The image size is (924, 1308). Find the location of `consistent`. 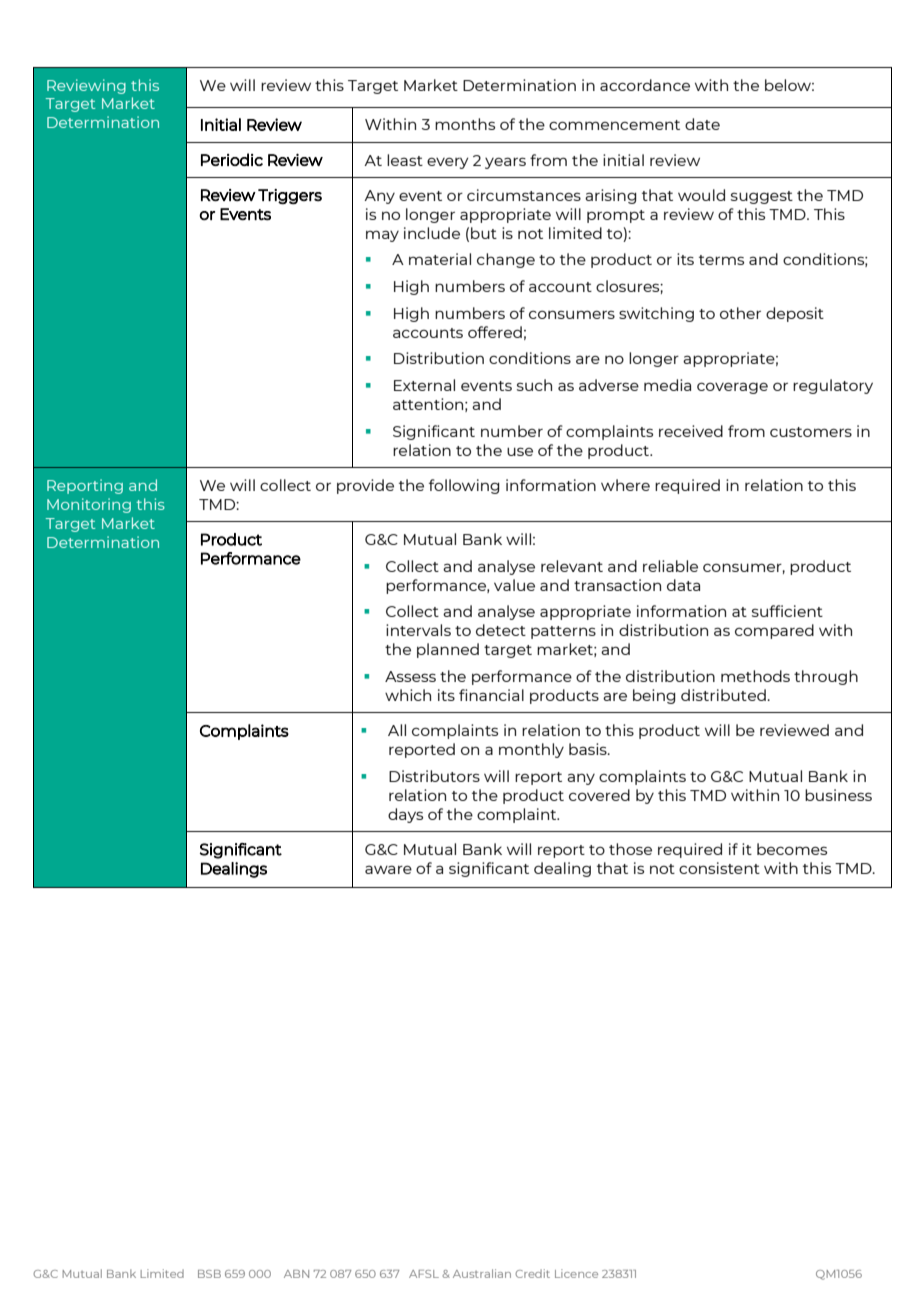

consistent is located at coordinates (719, 868).
